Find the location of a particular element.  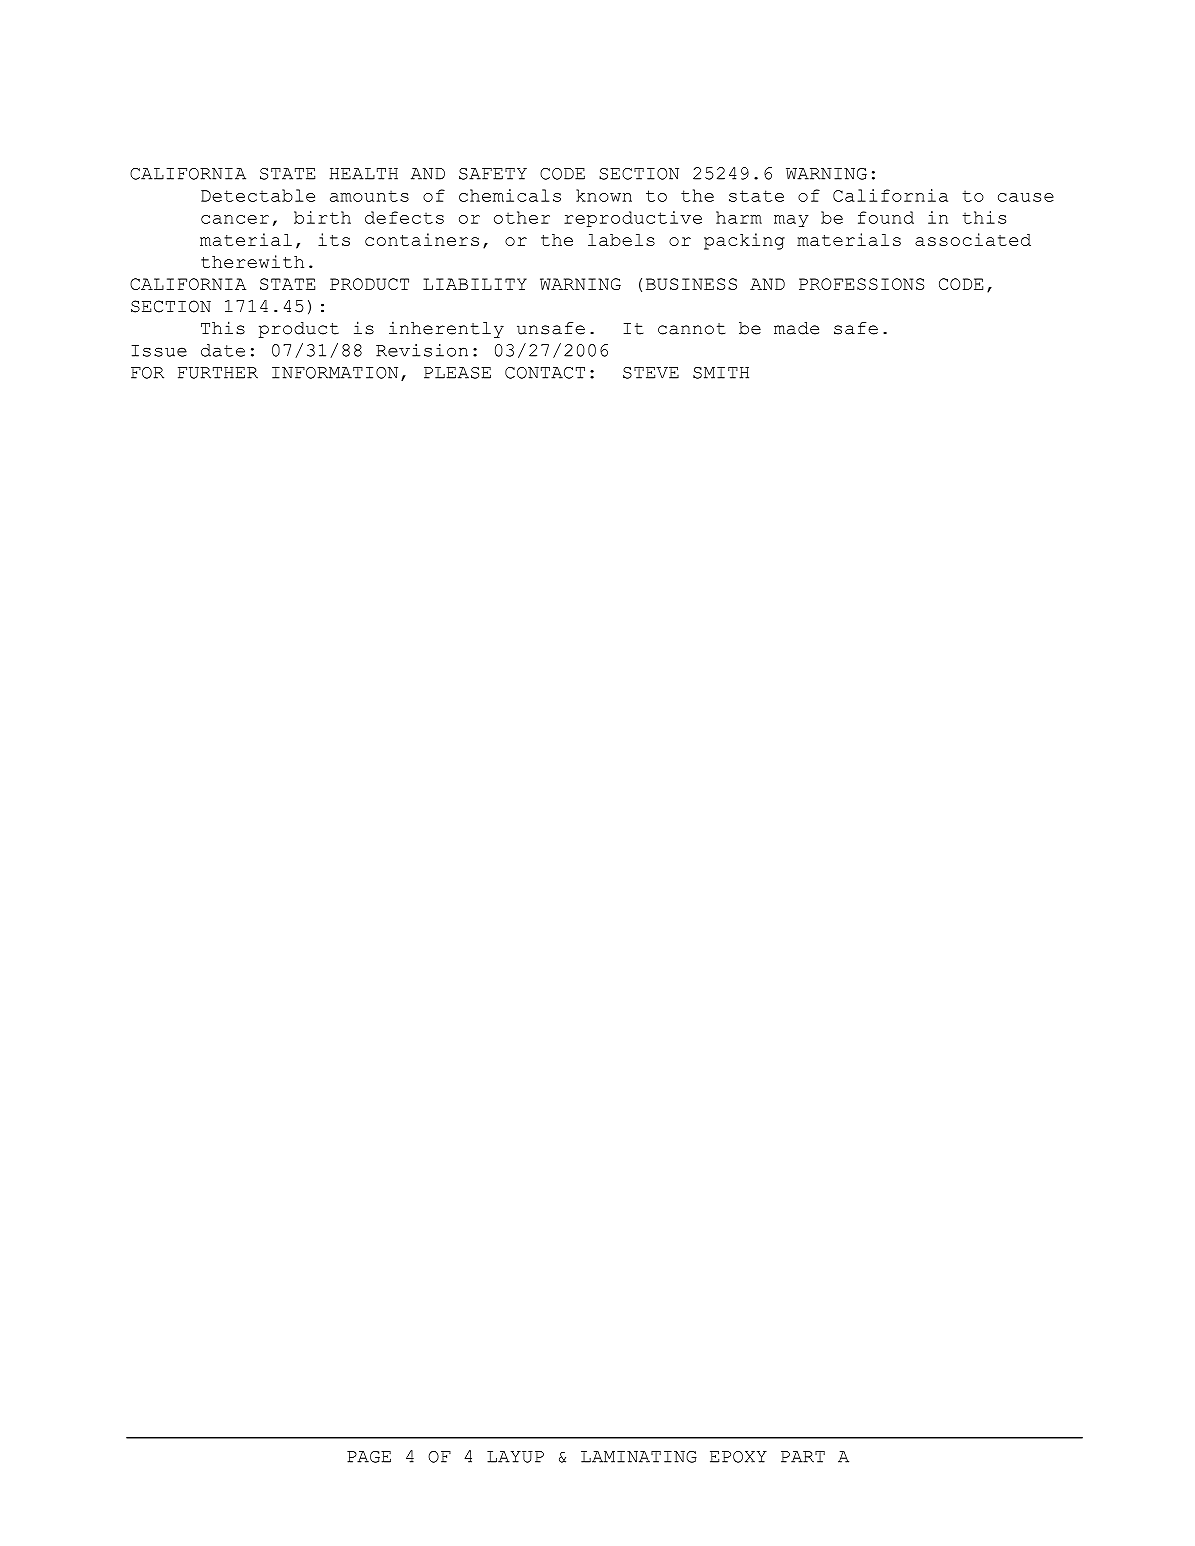

EPOXY is located at coordinates (738, 1457).
